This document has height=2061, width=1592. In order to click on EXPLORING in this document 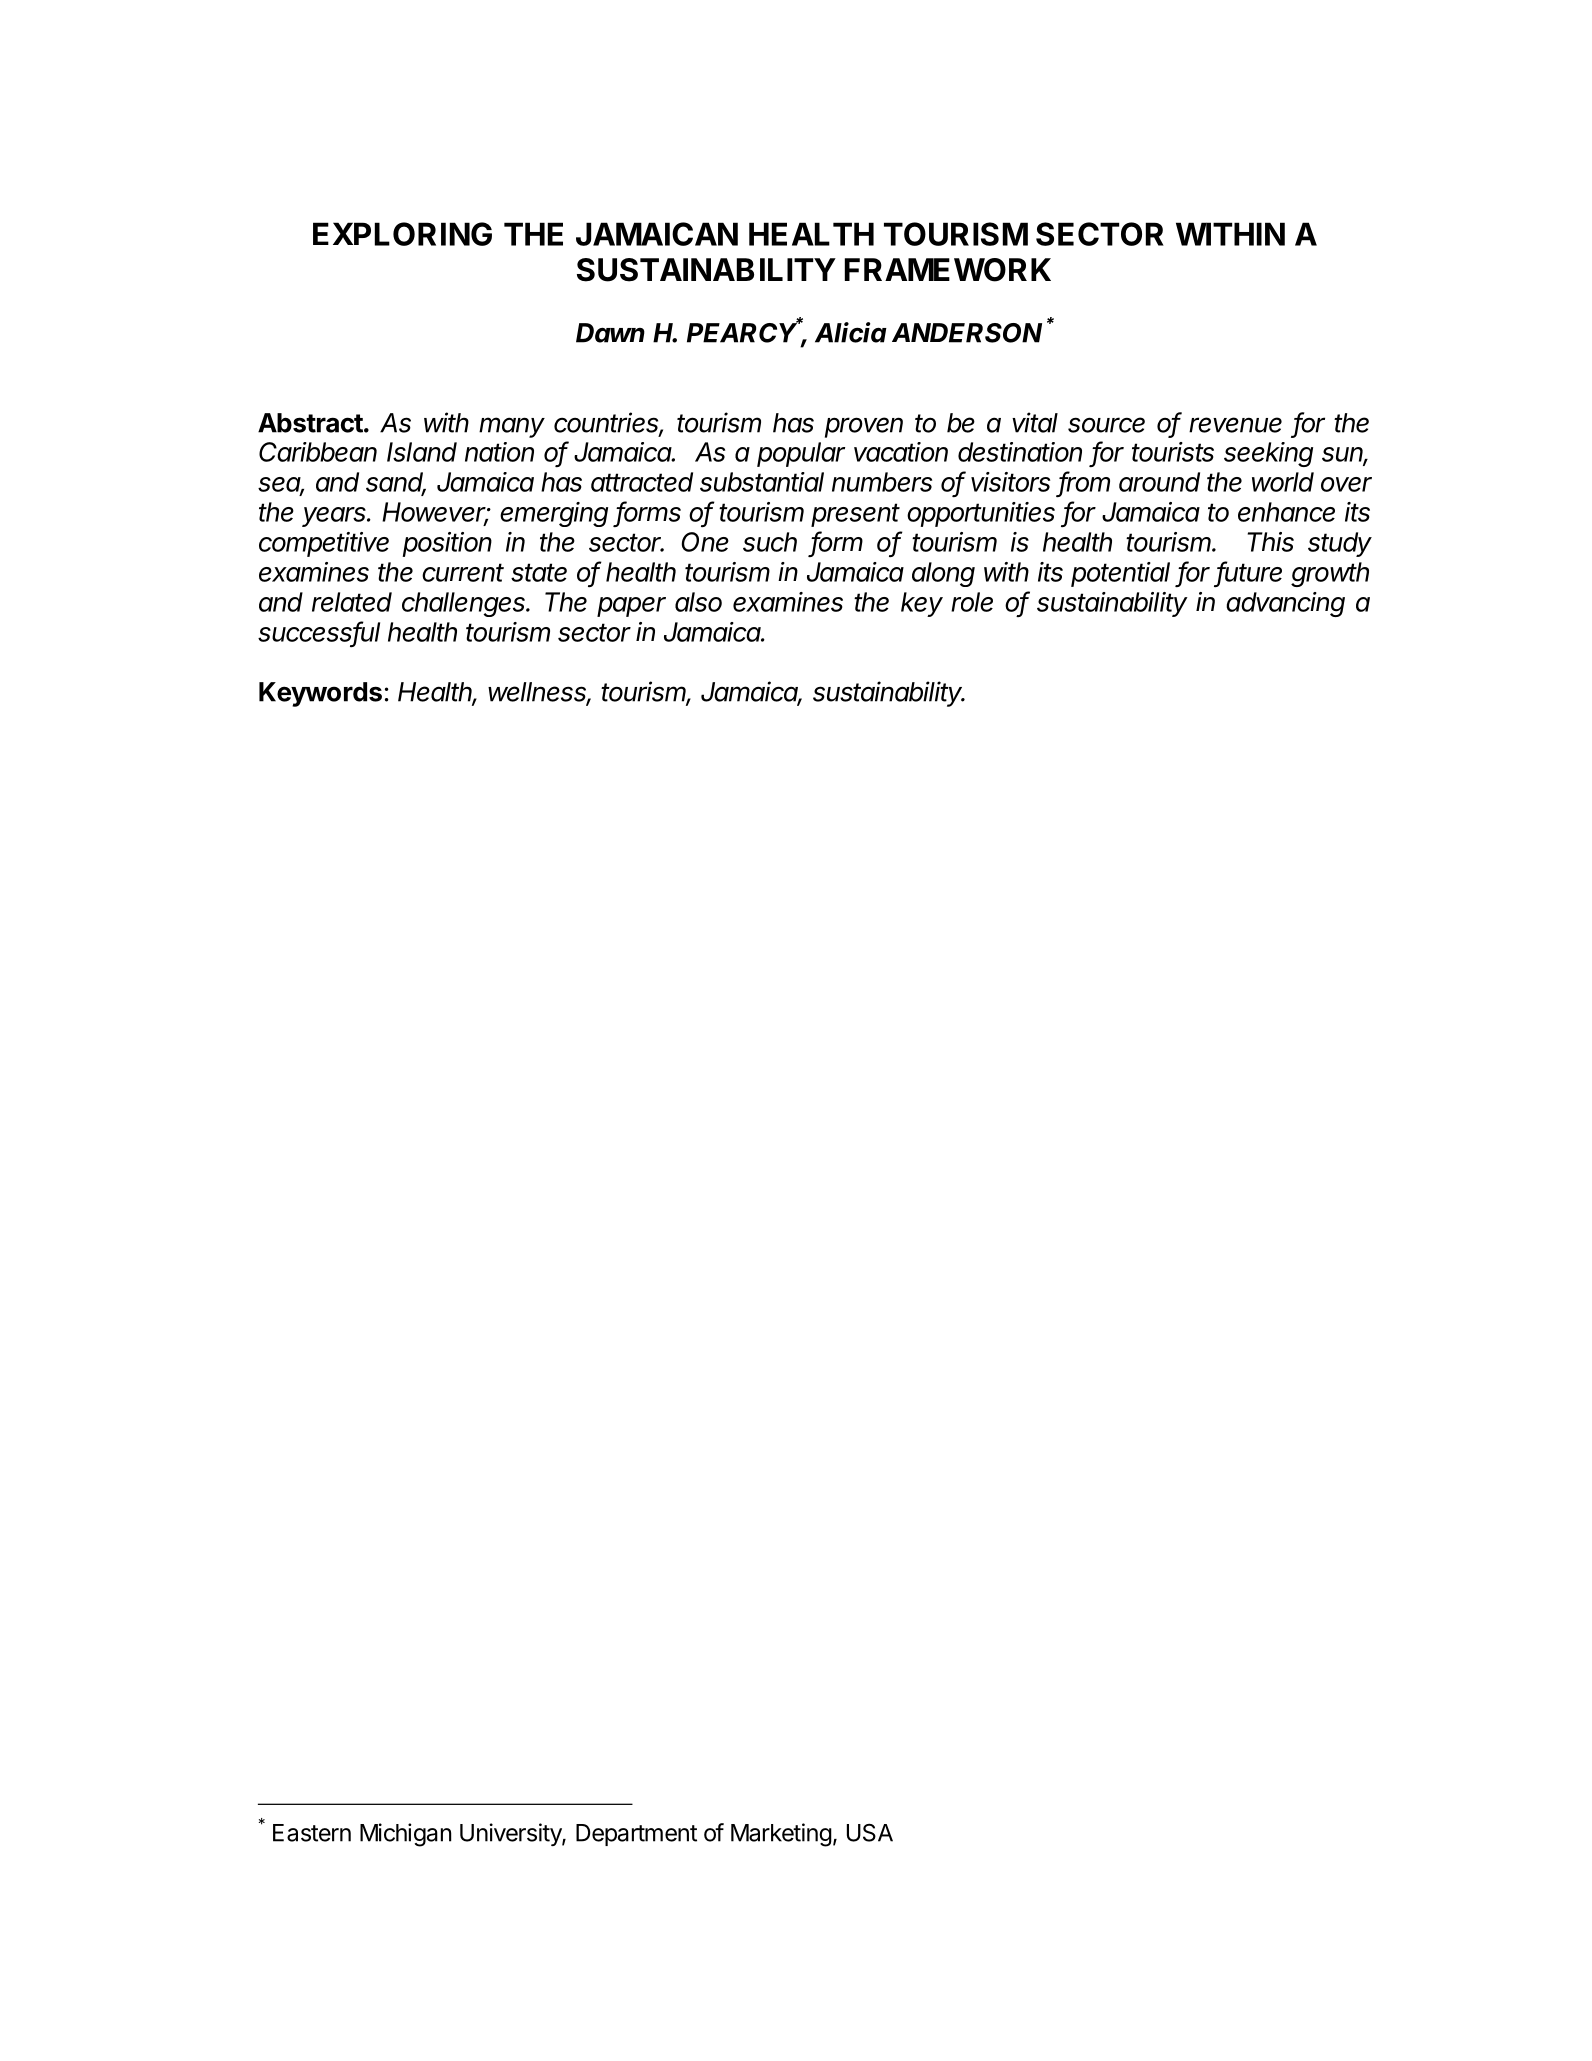, I will do `click(402, 234)`.
